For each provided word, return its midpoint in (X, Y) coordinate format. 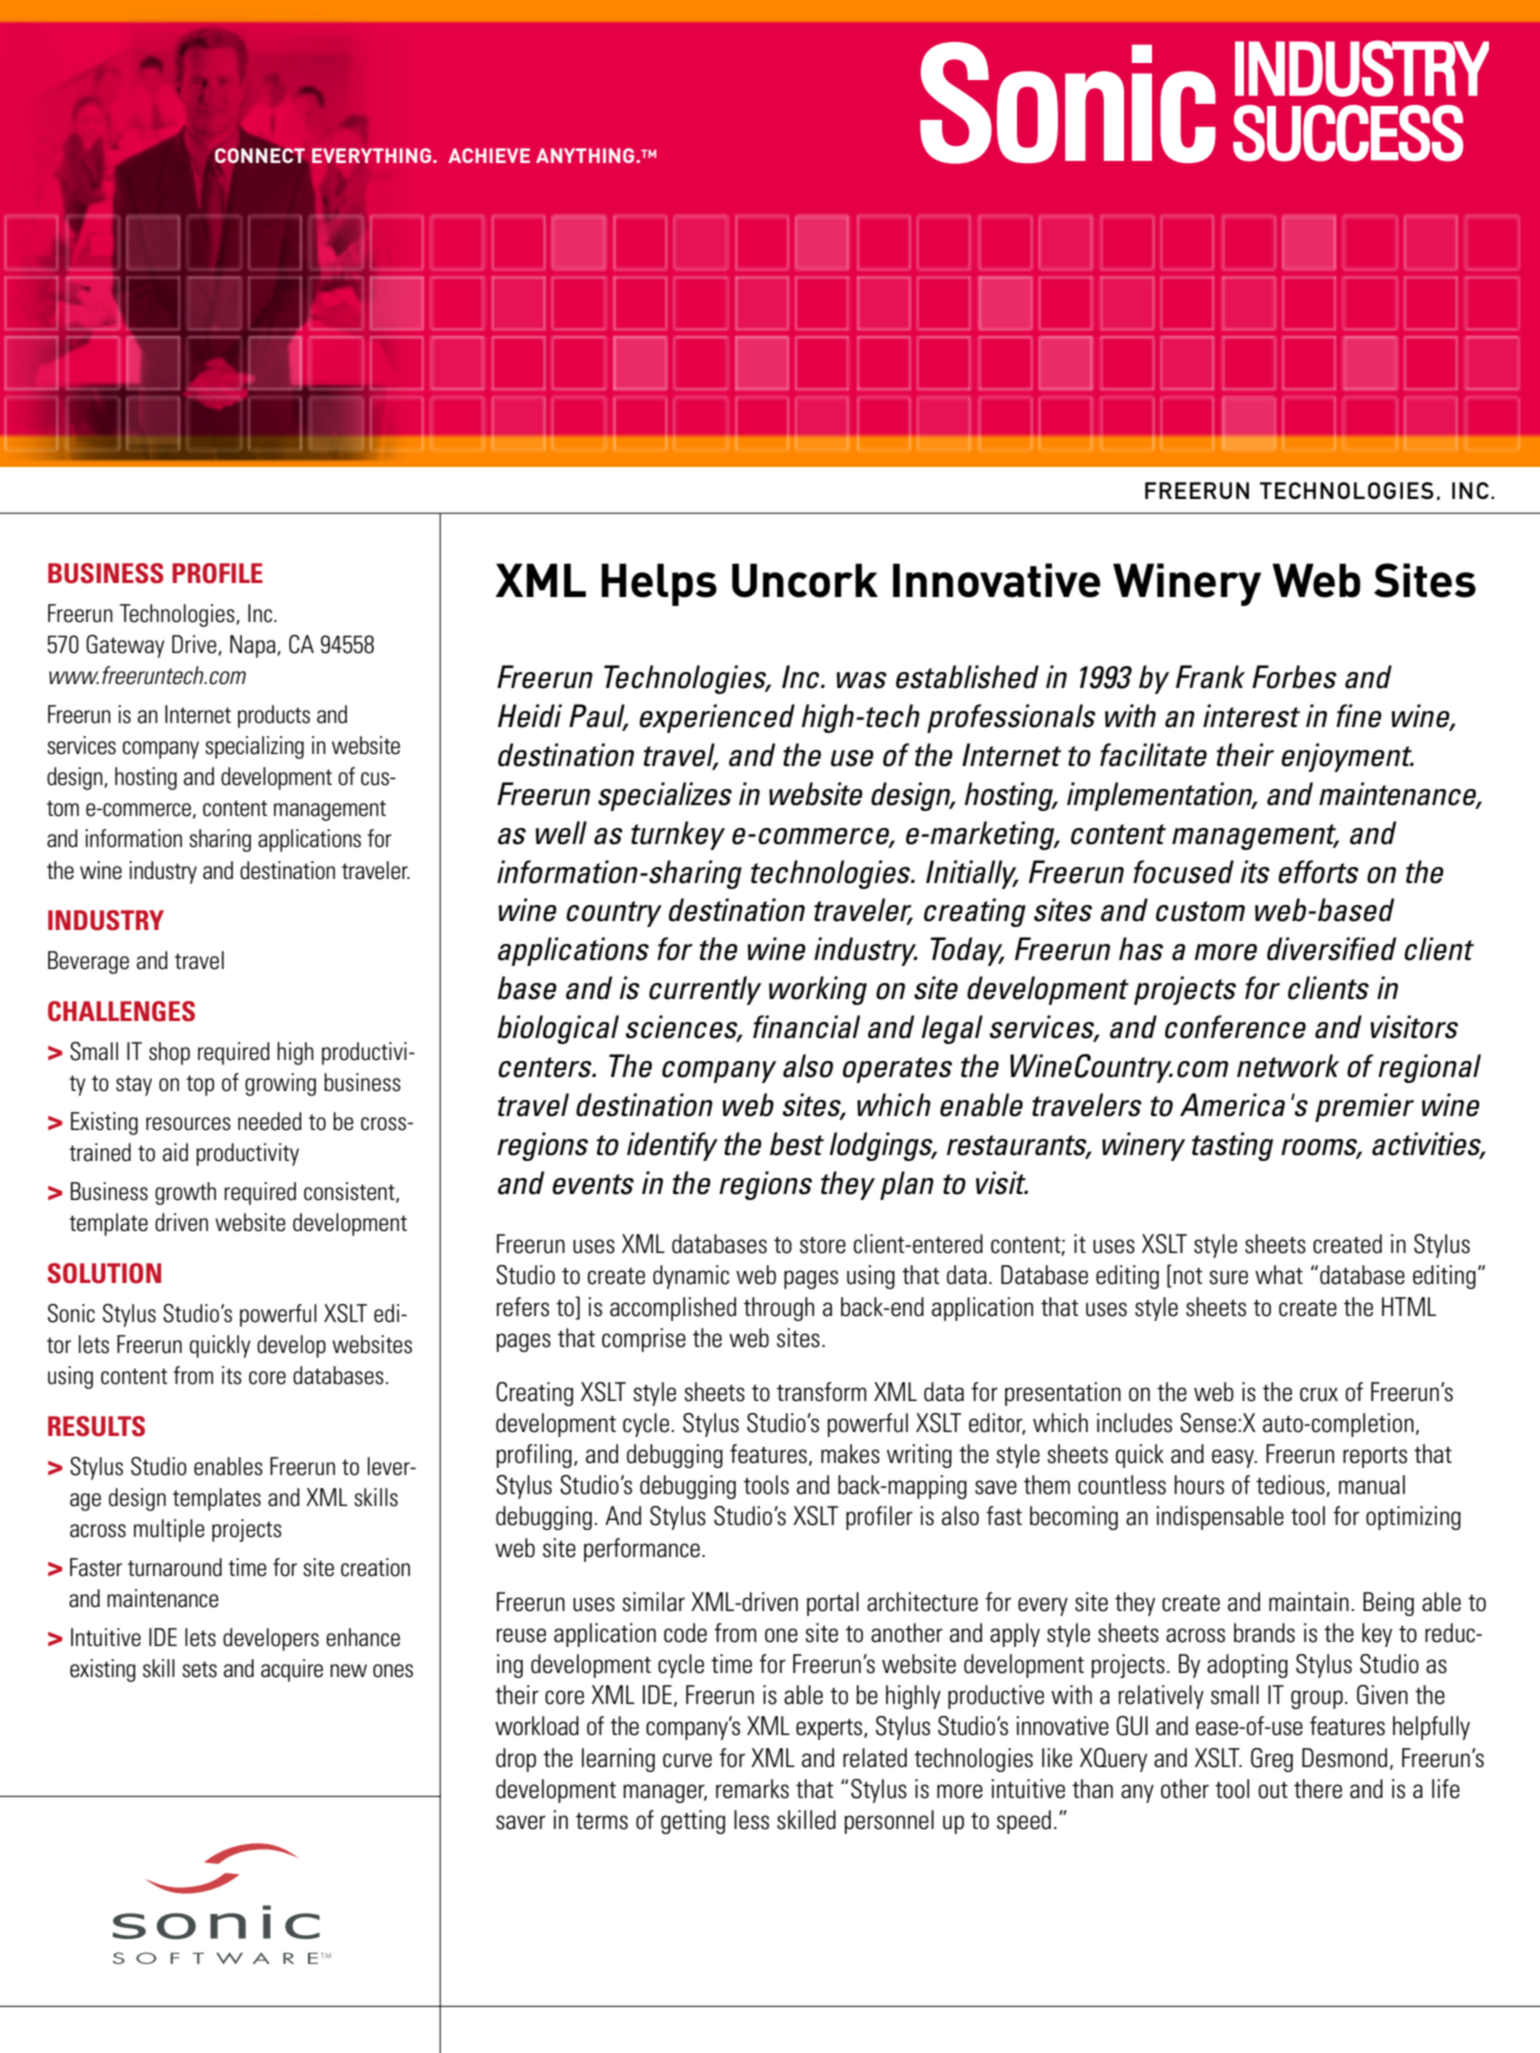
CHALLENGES (121, 1011)
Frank (1210, 677)
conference (1235, 1027)
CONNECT (260, 155)
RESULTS (96, 1426)
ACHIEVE (489, 155)
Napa (254, 646)
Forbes (1294, 677)
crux (1319, 1394)
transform (821, 1392)
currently (705, 990)
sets (199, 1669)
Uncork (805, 580)
